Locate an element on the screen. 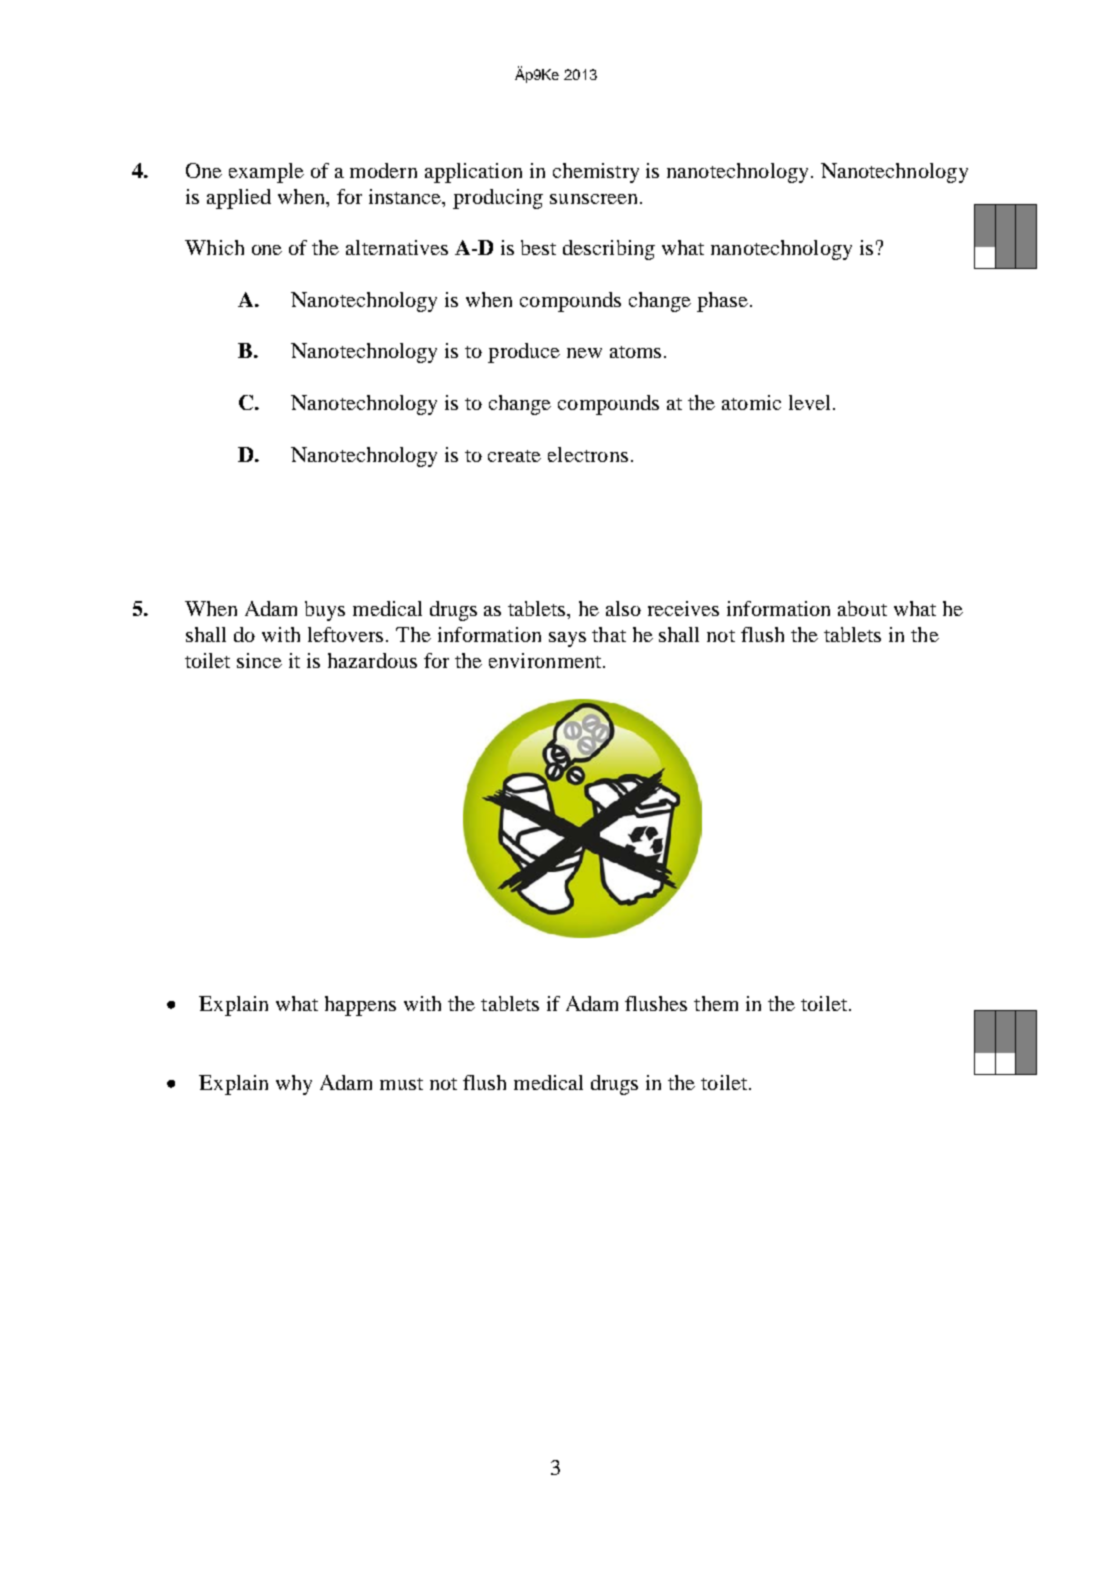 Image resolution: width=1112 pixels, height=1572 pixels. producing is located at coordinates (498, 199).
